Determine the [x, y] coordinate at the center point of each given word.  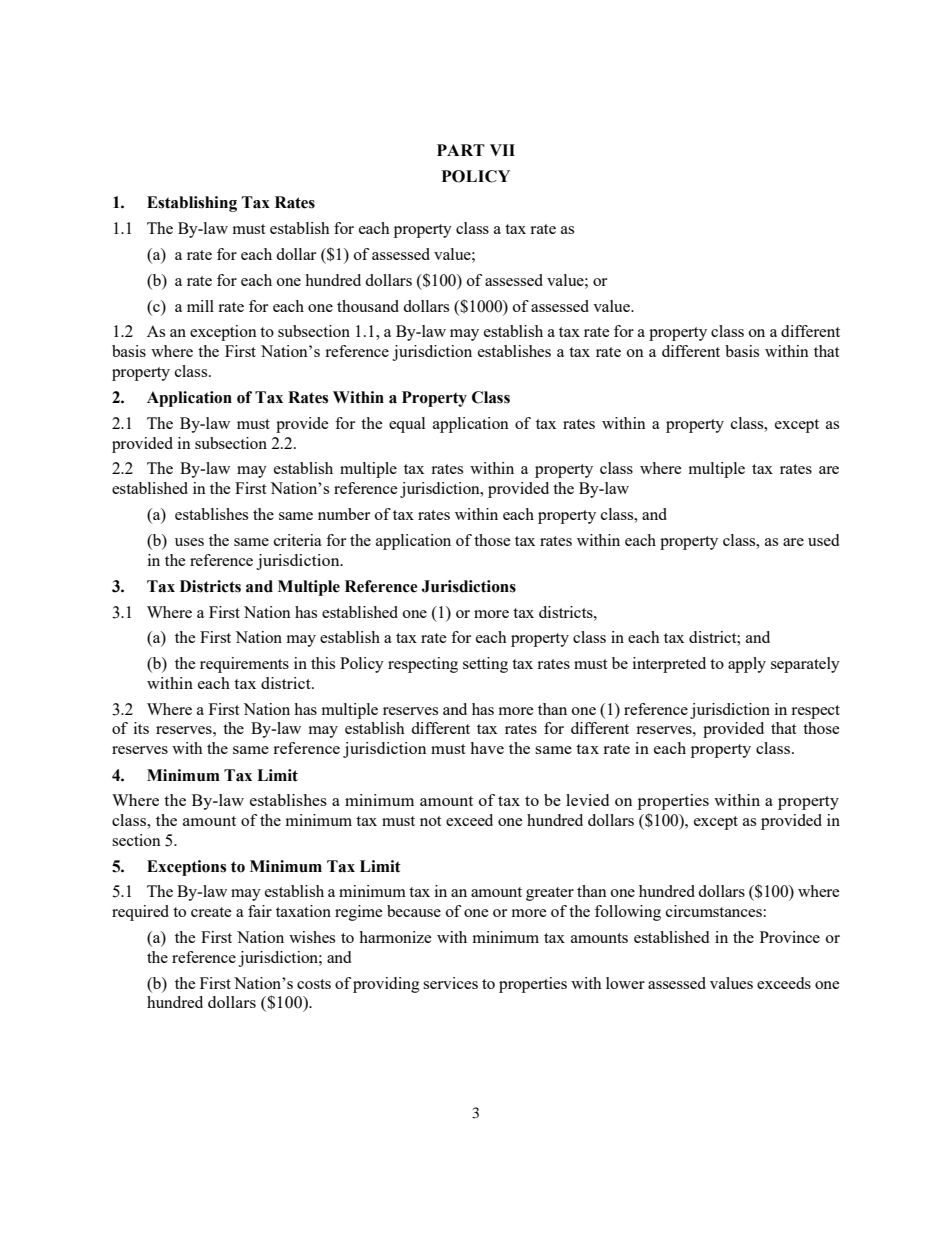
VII [502, 150]
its [141, 728]
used [823, 540]
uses [189, 542]
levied [587, 800]
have [487, 748]
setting [485, 665]
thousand [368, 306]
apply [747, 665]
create [211, 912]
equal [407, 425]
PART [461, 150]
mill [200, 306]
